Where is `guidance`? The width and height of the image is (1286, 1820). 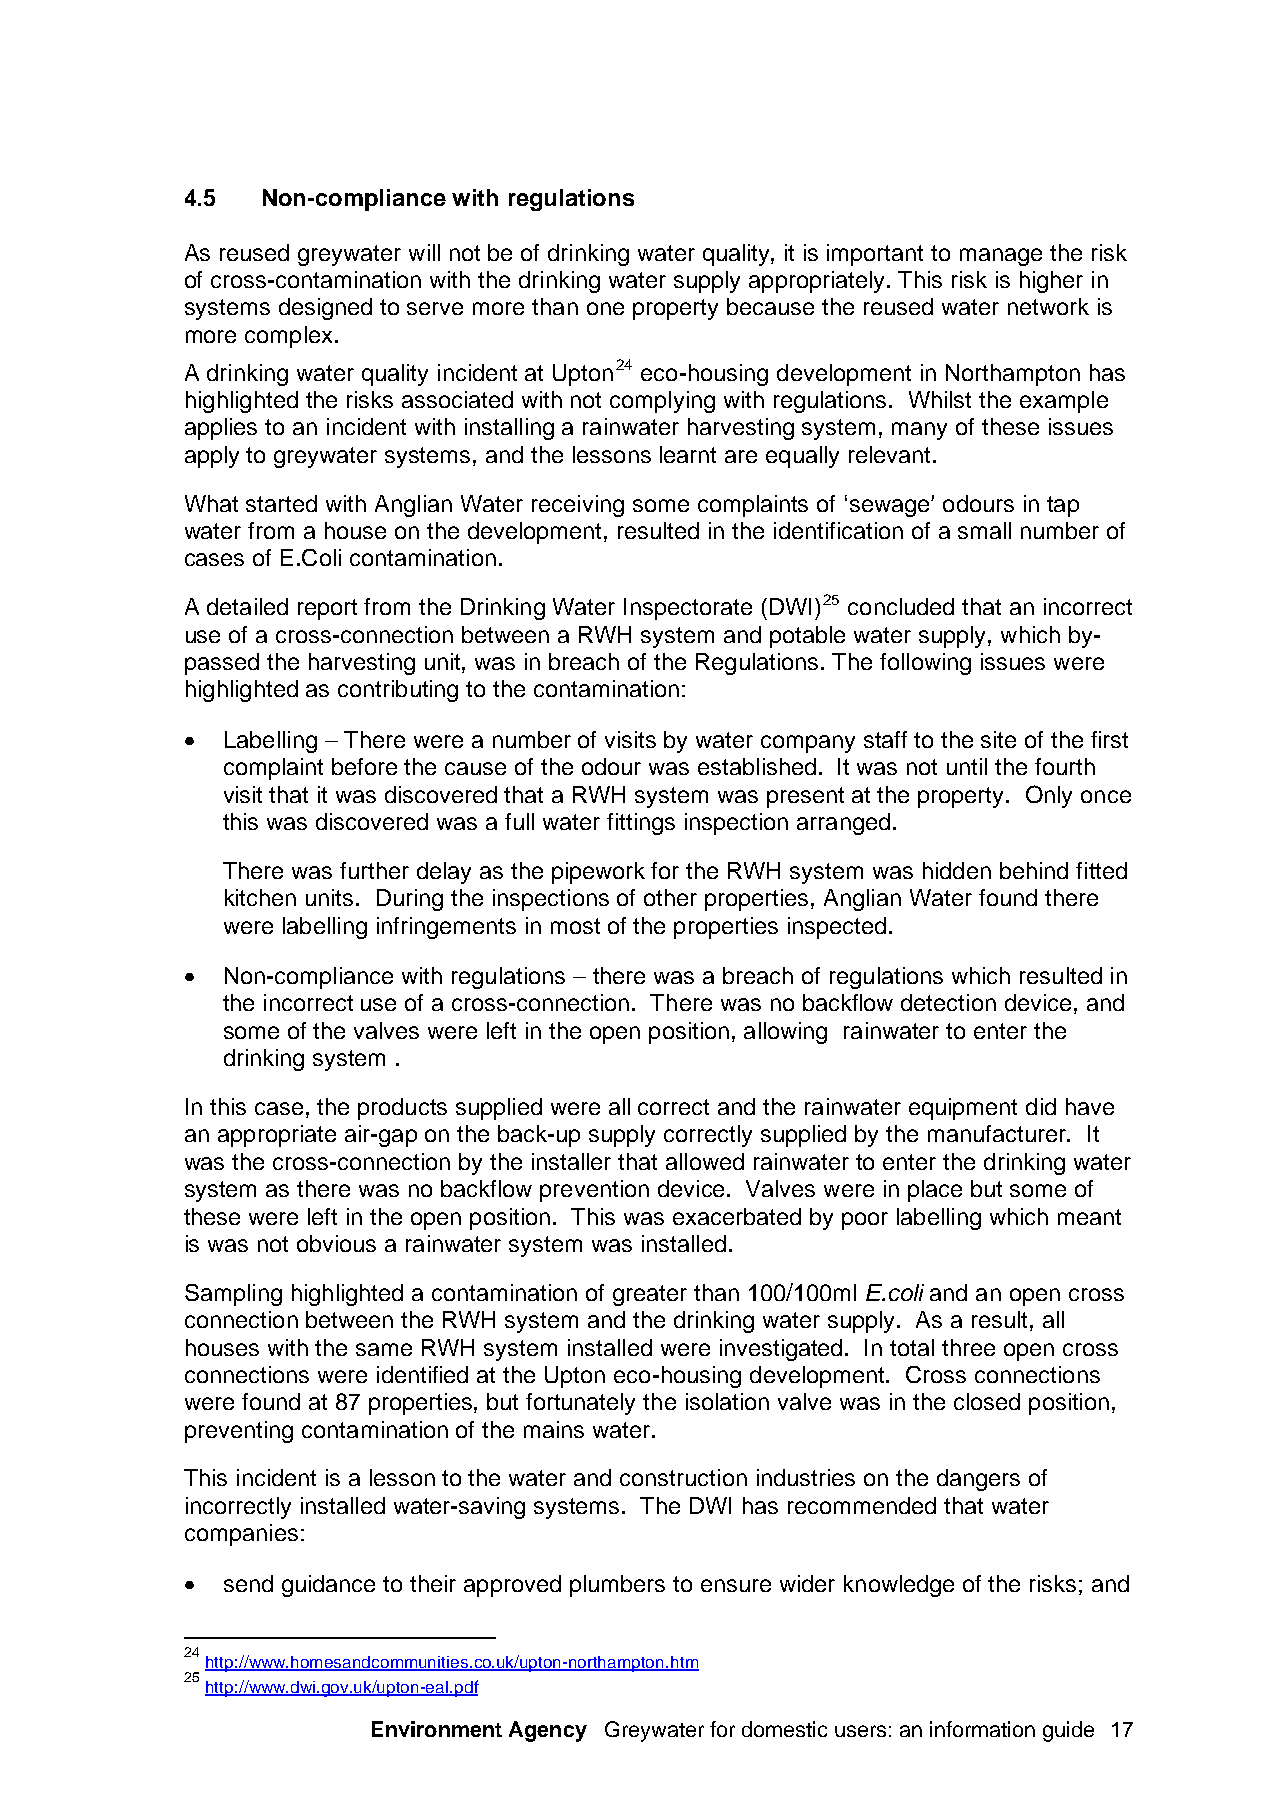 guidance is located at coordinates (328, 1586).
